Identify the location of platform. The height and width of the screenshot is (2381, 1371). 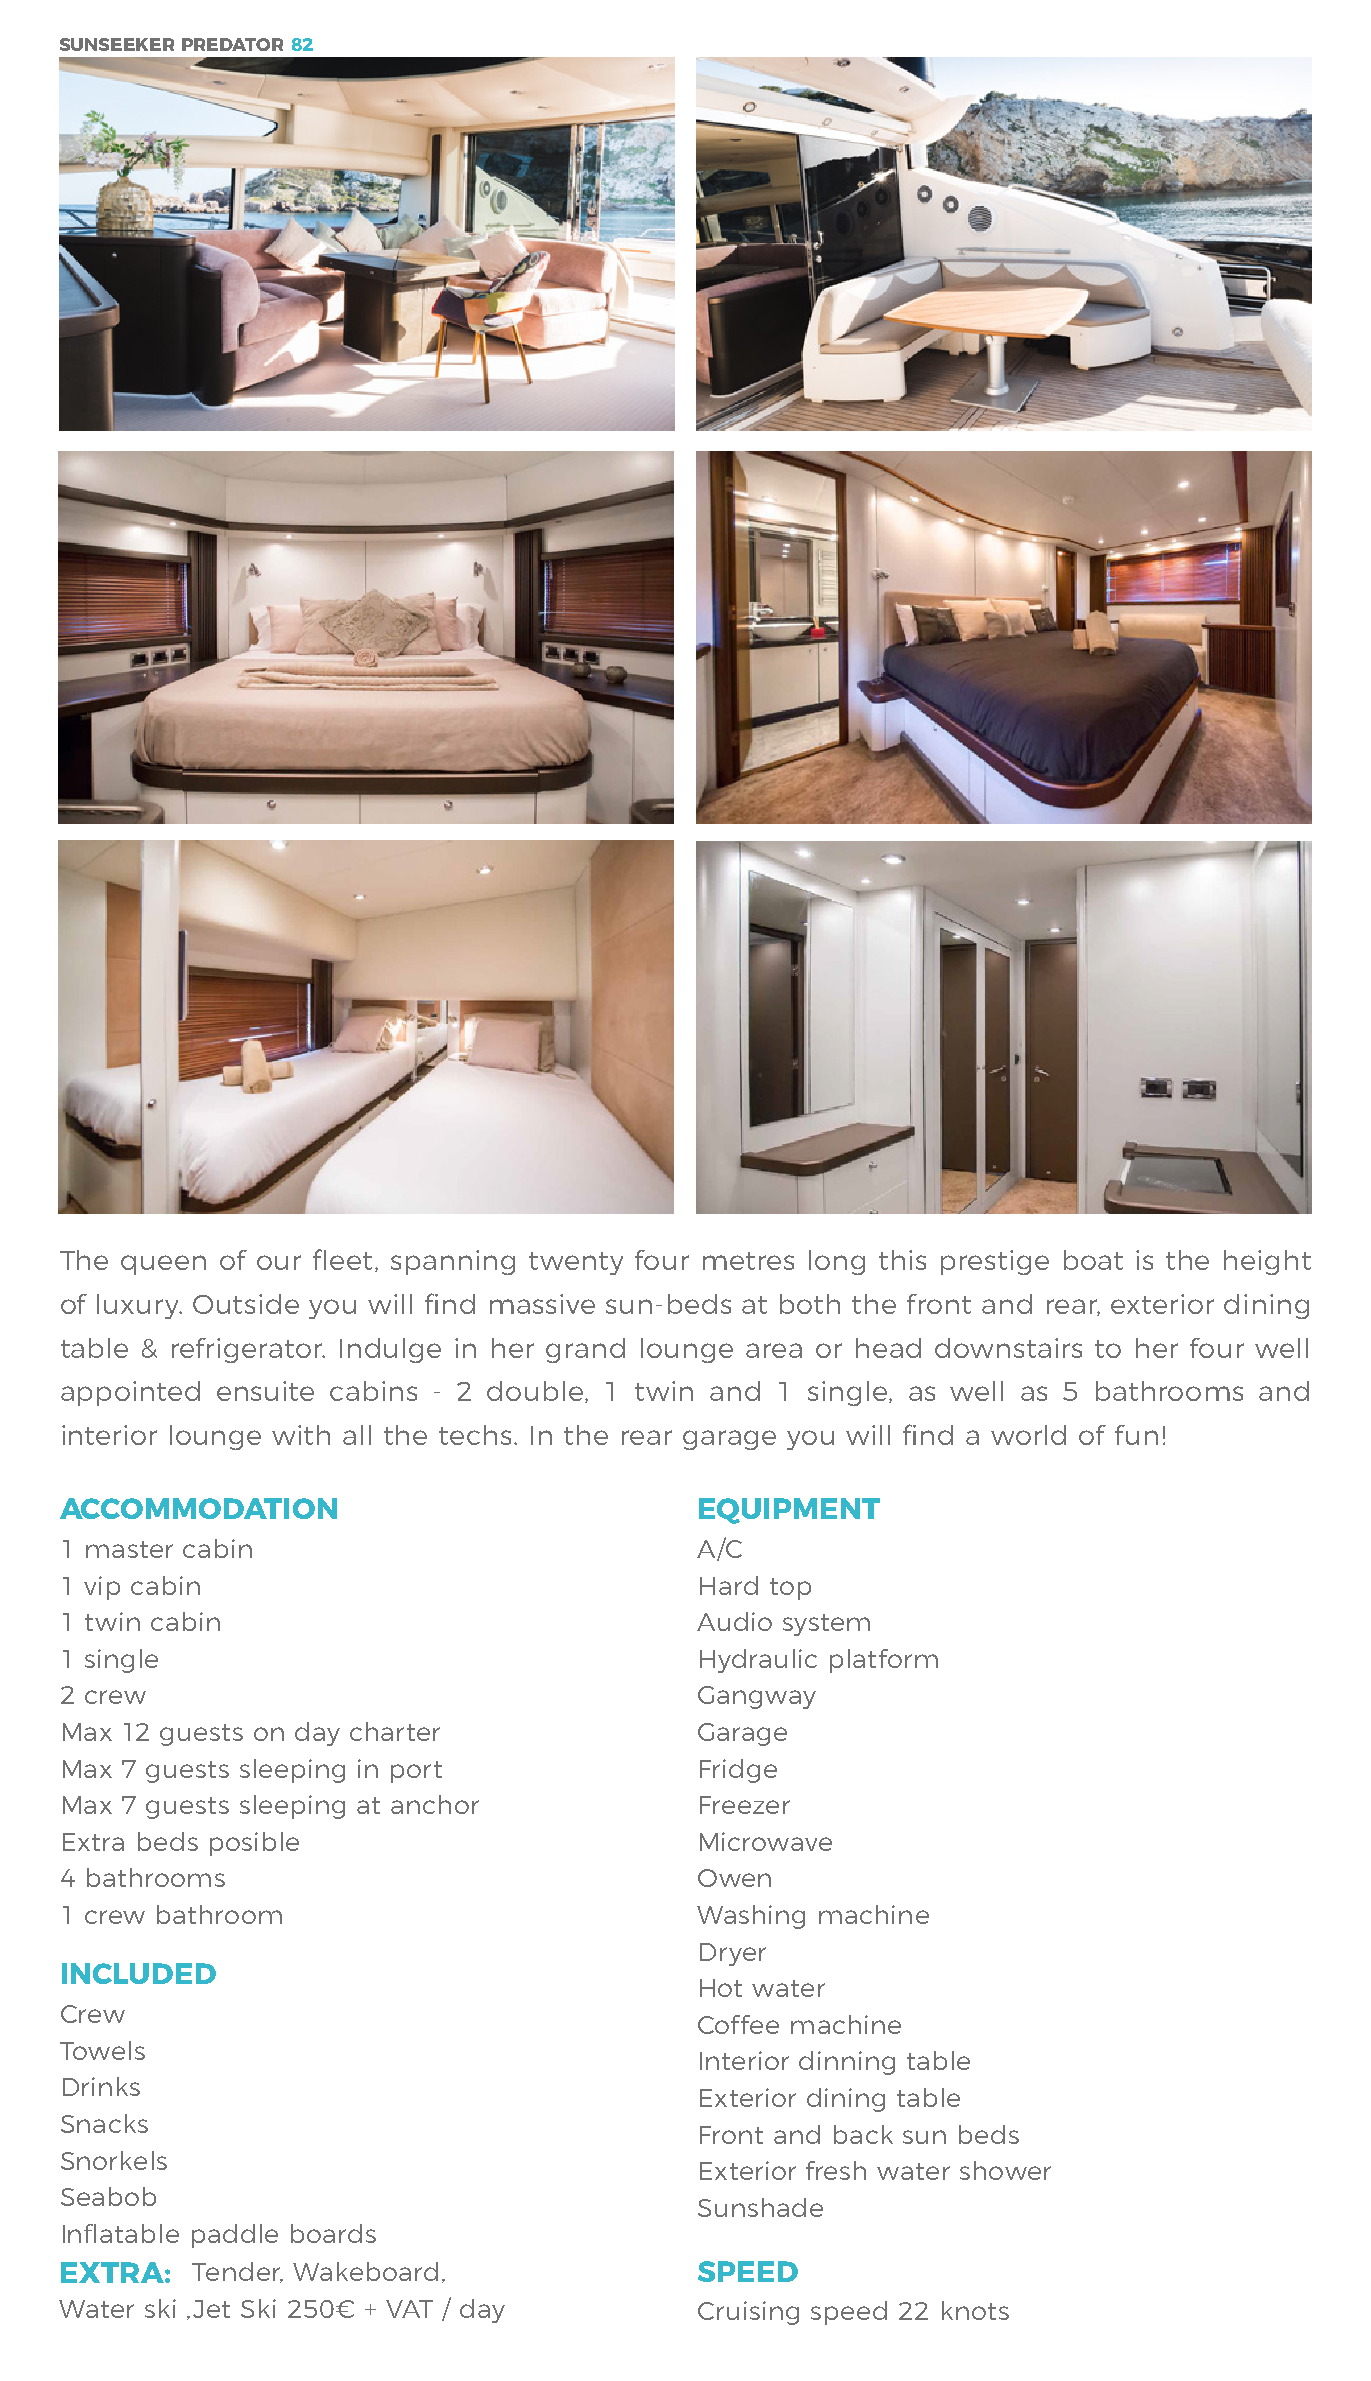
(884, 1661).
